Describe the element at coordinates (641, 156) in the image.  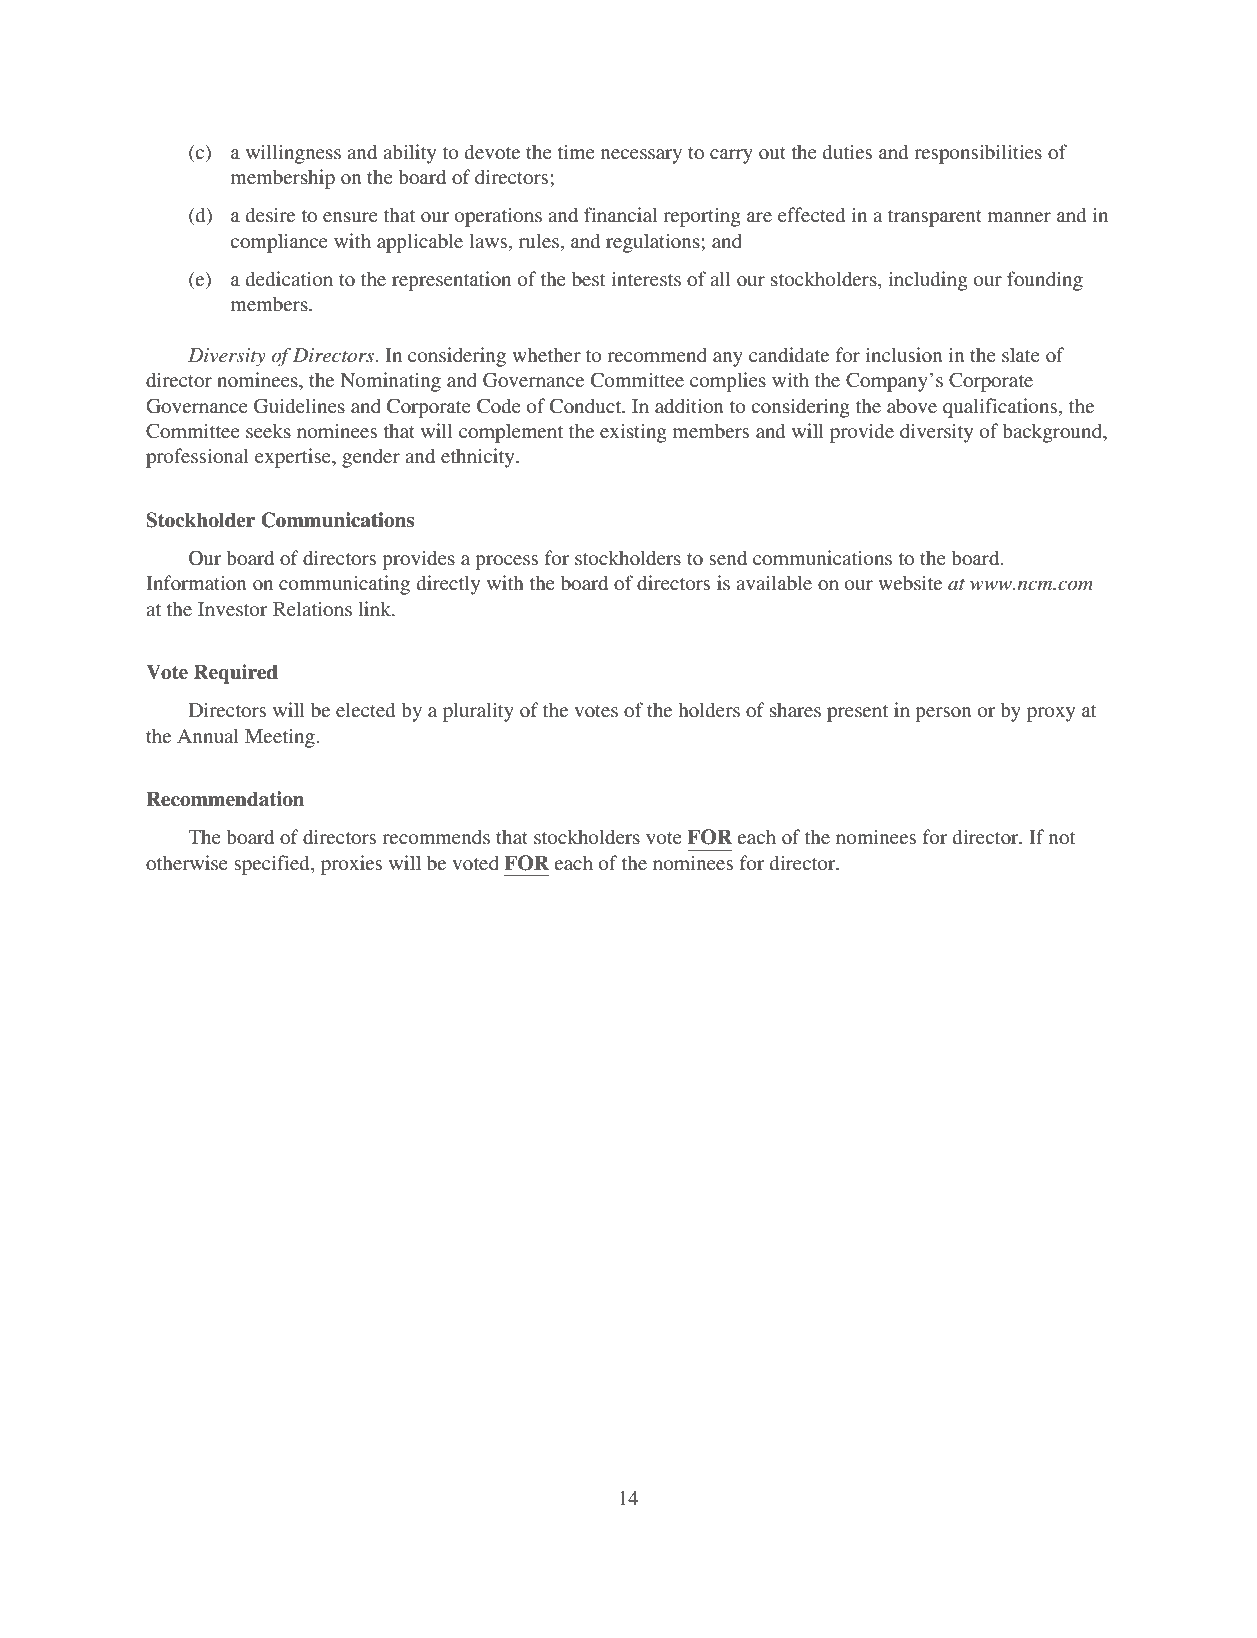
I see `necessary` at that location.
